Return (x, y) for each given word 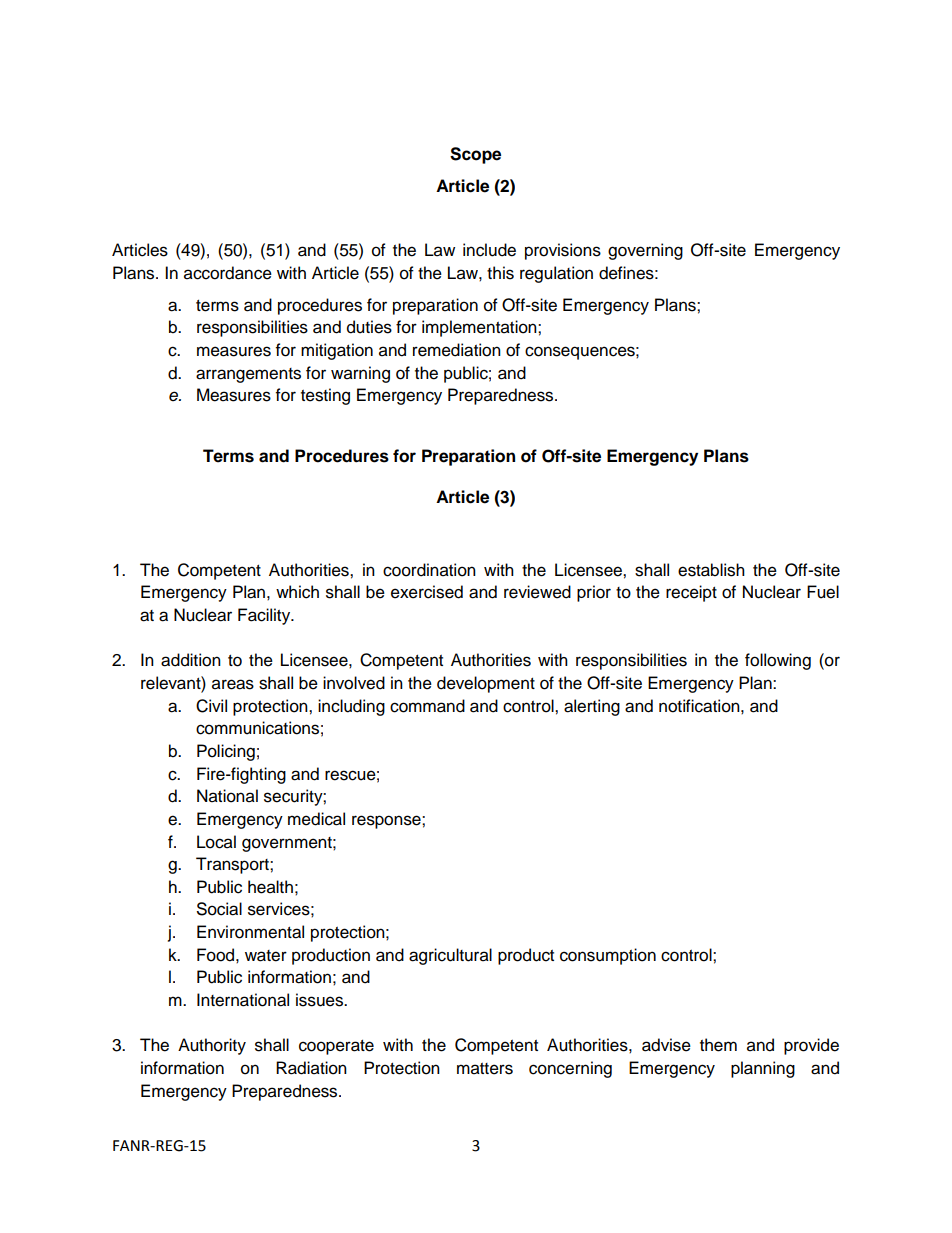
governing (645, 251)
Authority (212, 1046)
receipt (691, 593)
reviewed (537, 592)
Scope (475, 155)
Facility (265, 616)
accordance (228, 273)
